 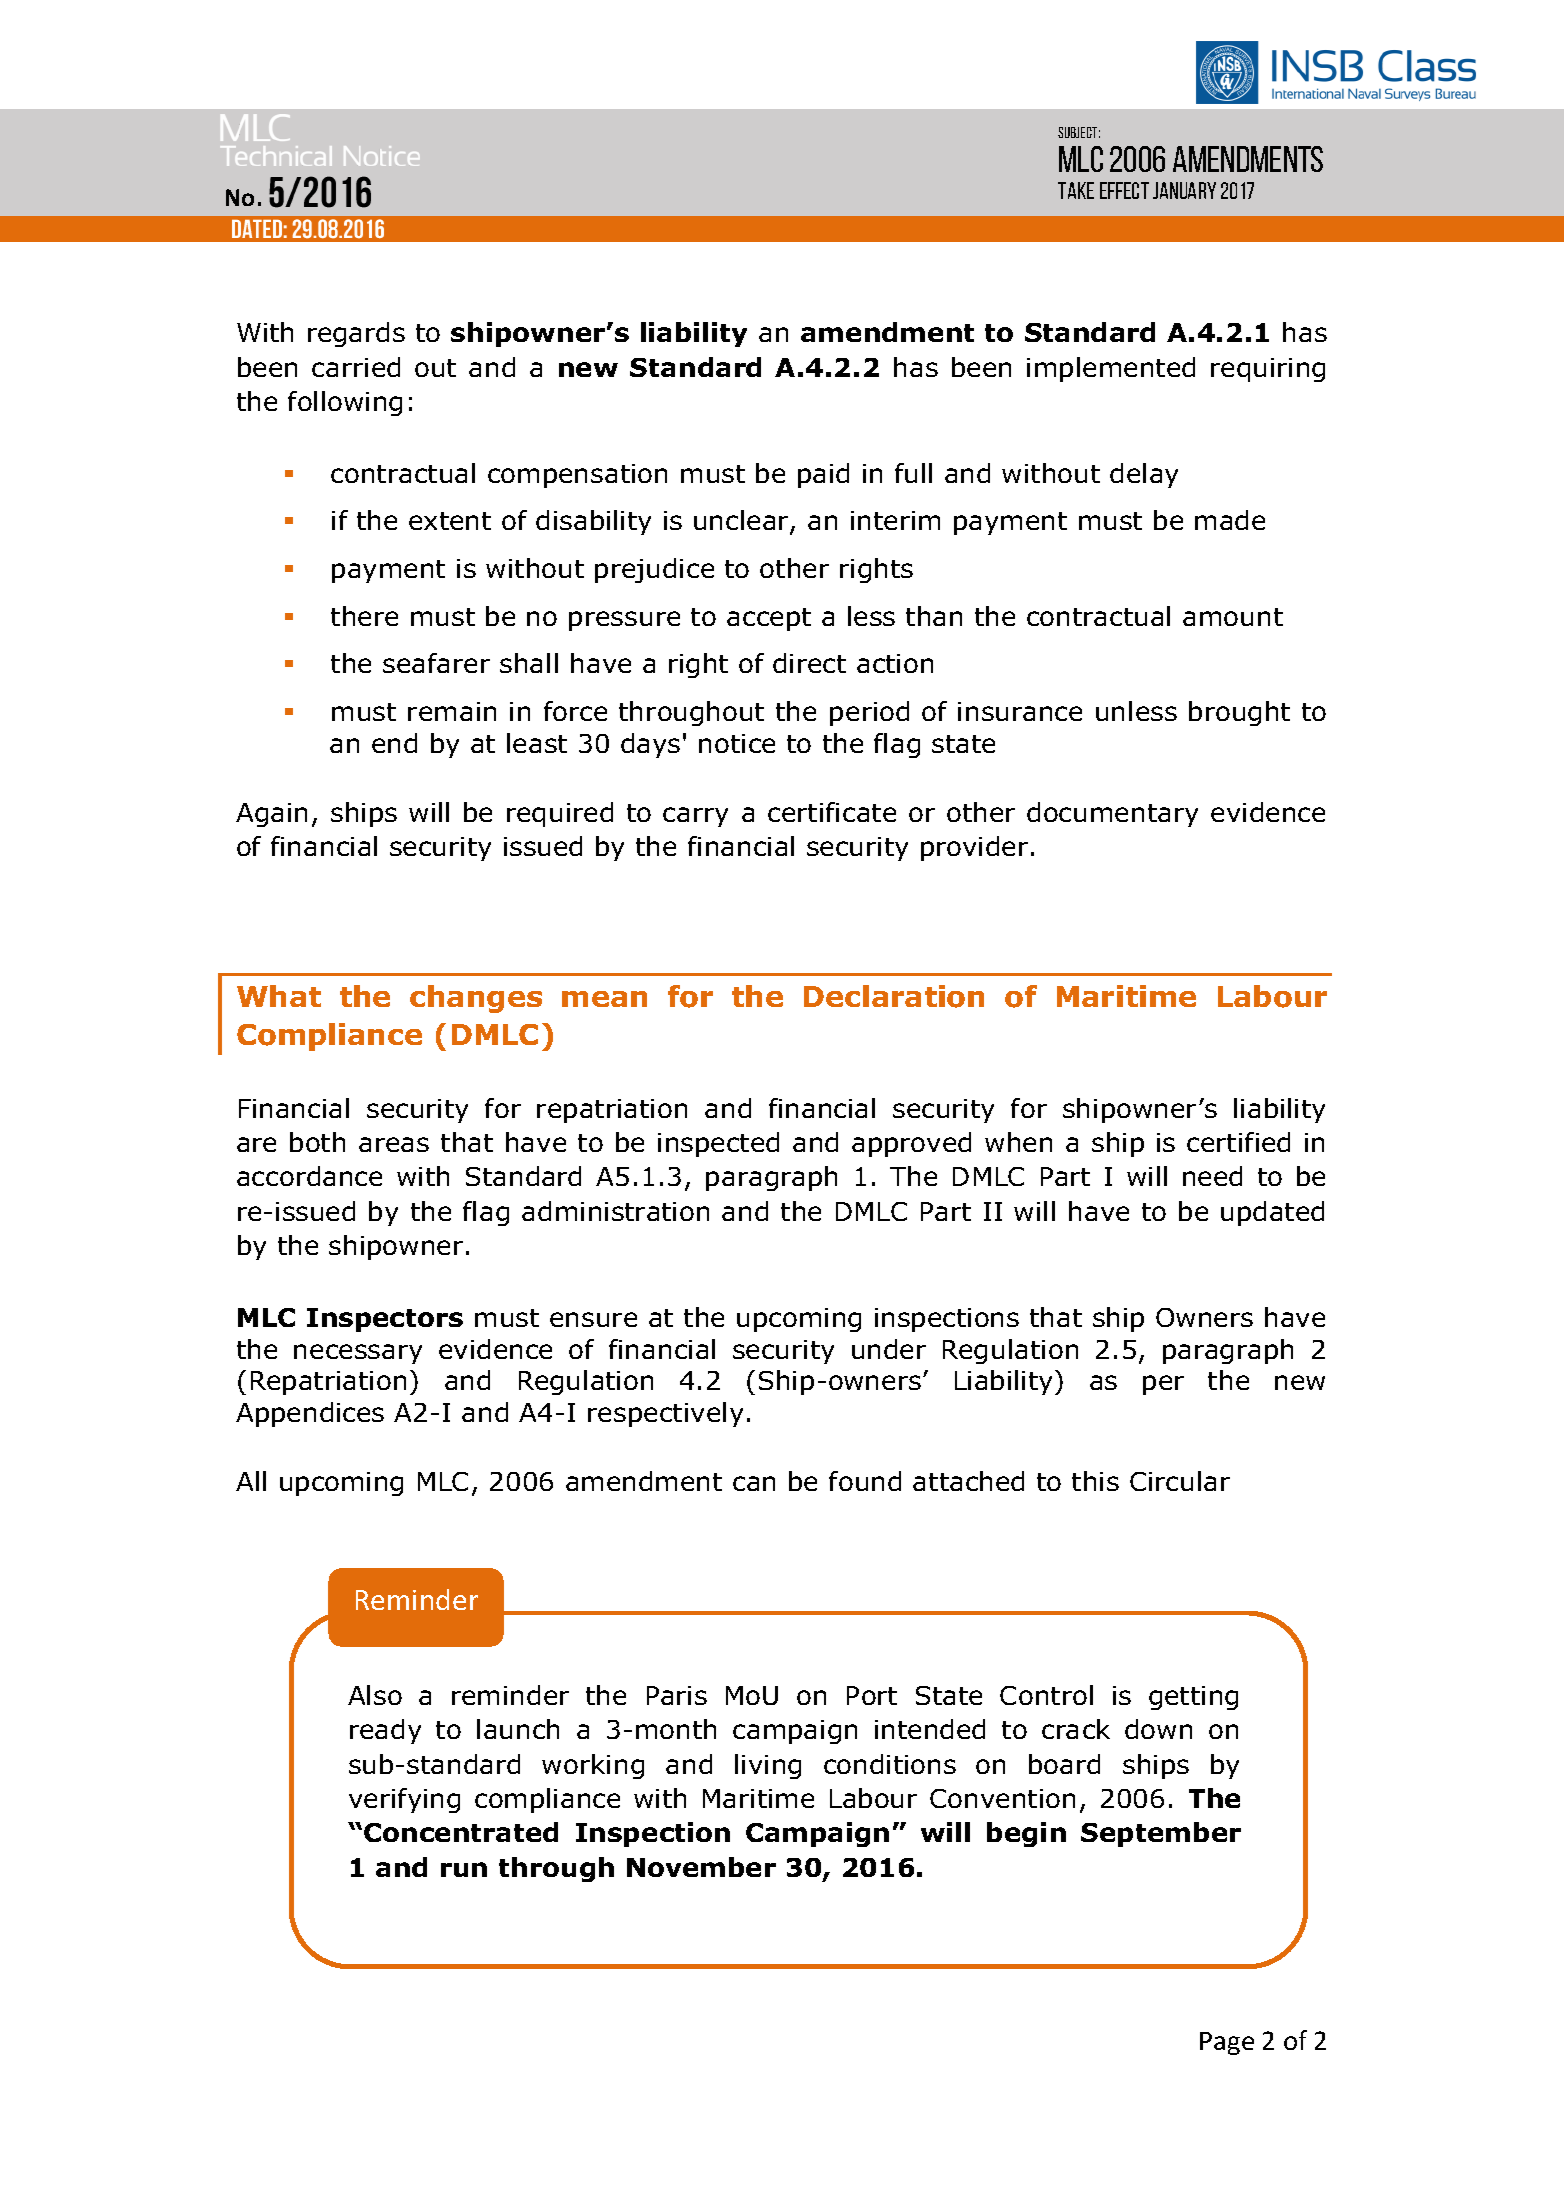 I want to click on Also, so click(x=375, y=1695).
